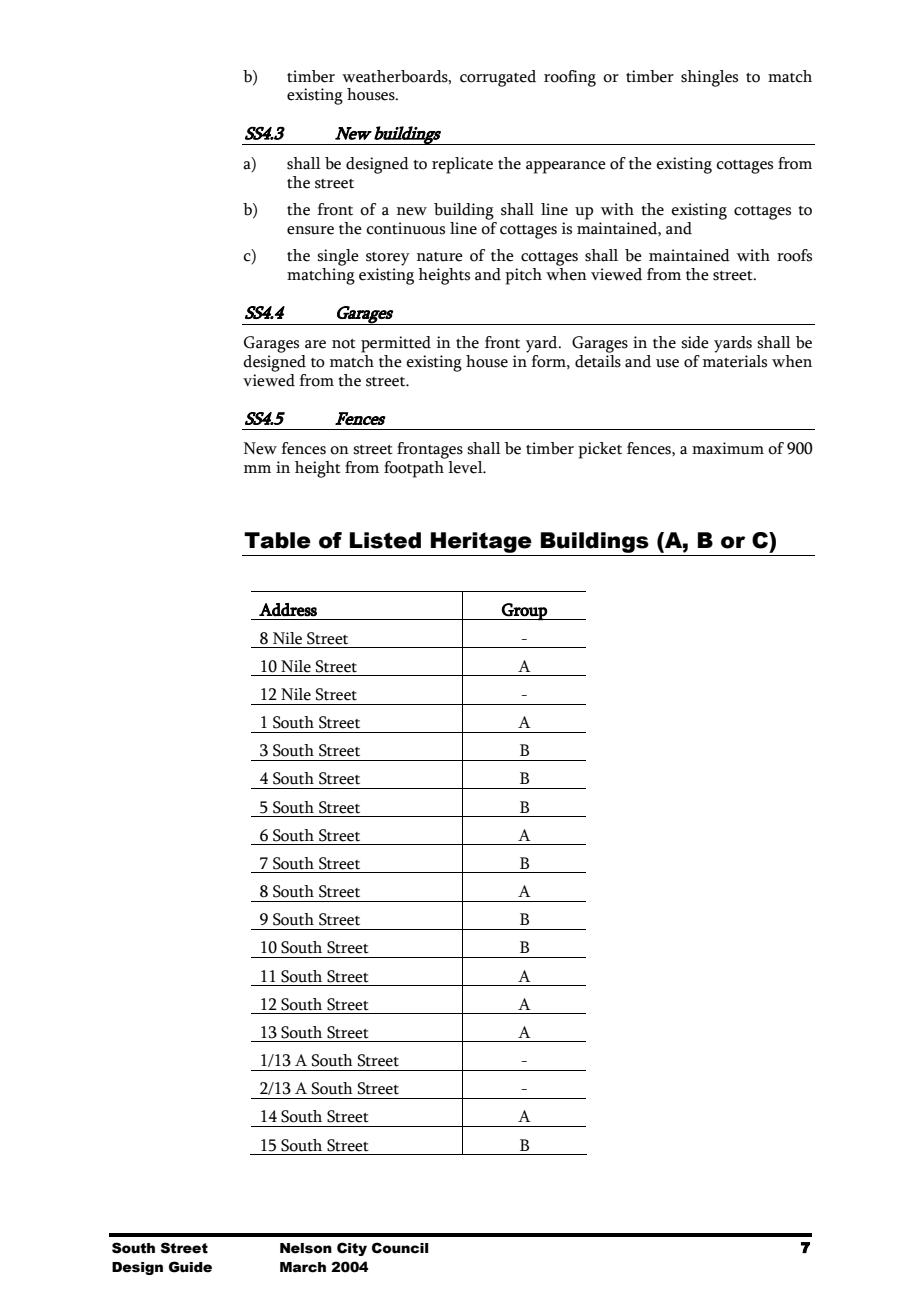 Image resolution: width=924 pixels, height=1307 pixels. What do you see at coordinates (315, 344) in the image?
I see `are` at bounding box center [315, 344].
